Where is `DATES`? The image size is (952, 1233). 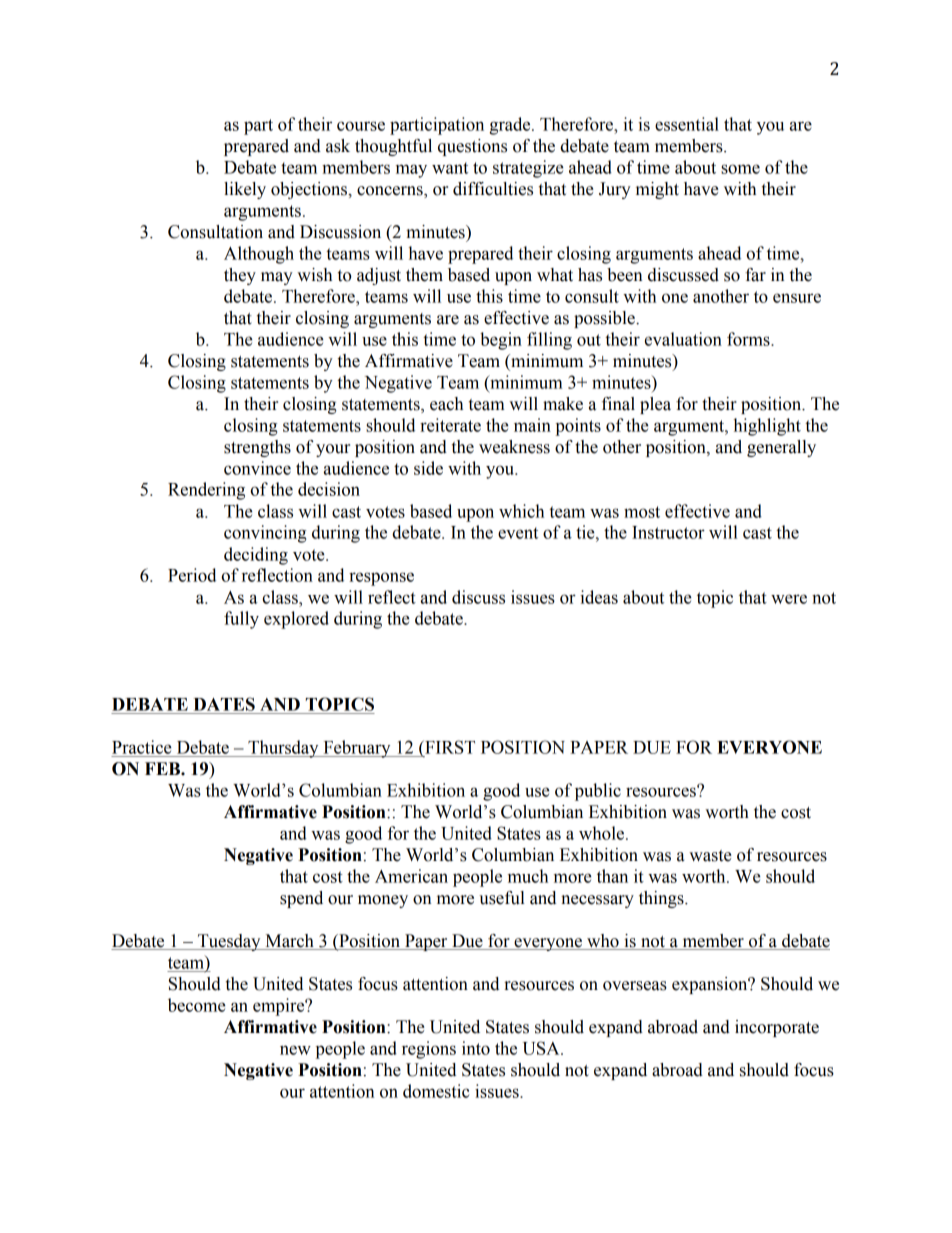 DATES is located at coordinates (224, 704).
